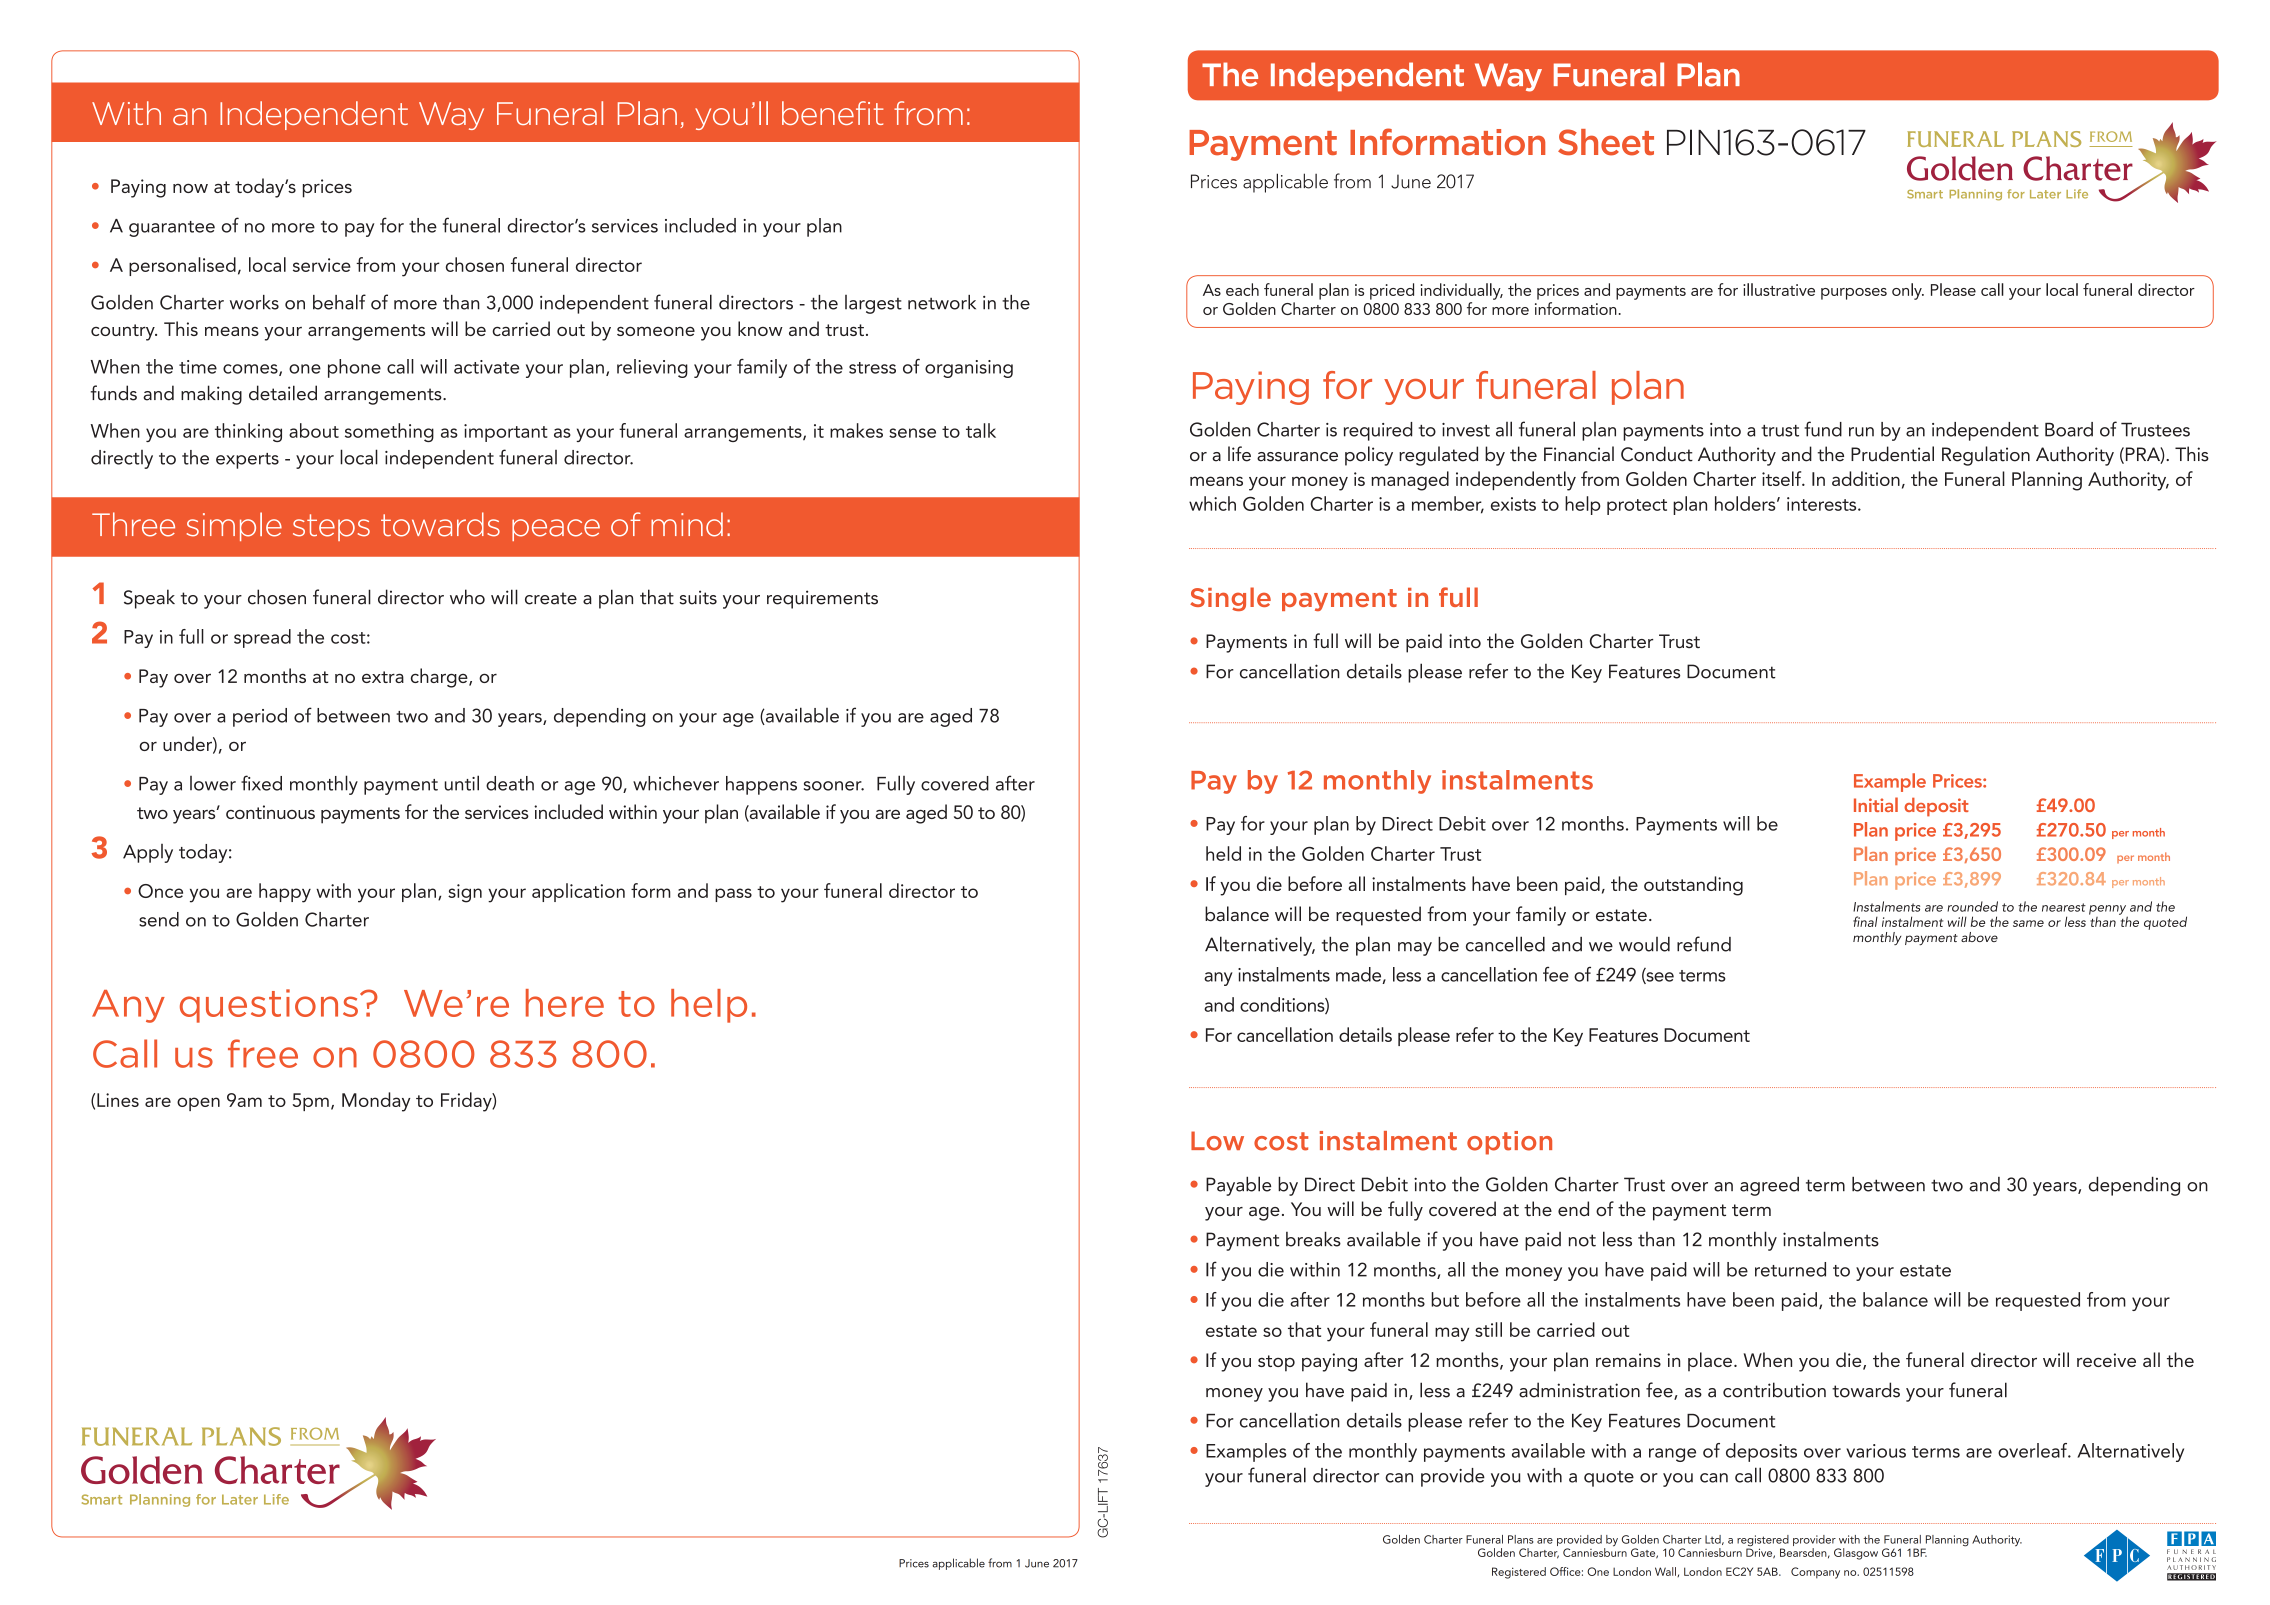  What do you see at coordinates (1823, 504) in the image?
I see `interests` at bounding box center [1823, 504].
